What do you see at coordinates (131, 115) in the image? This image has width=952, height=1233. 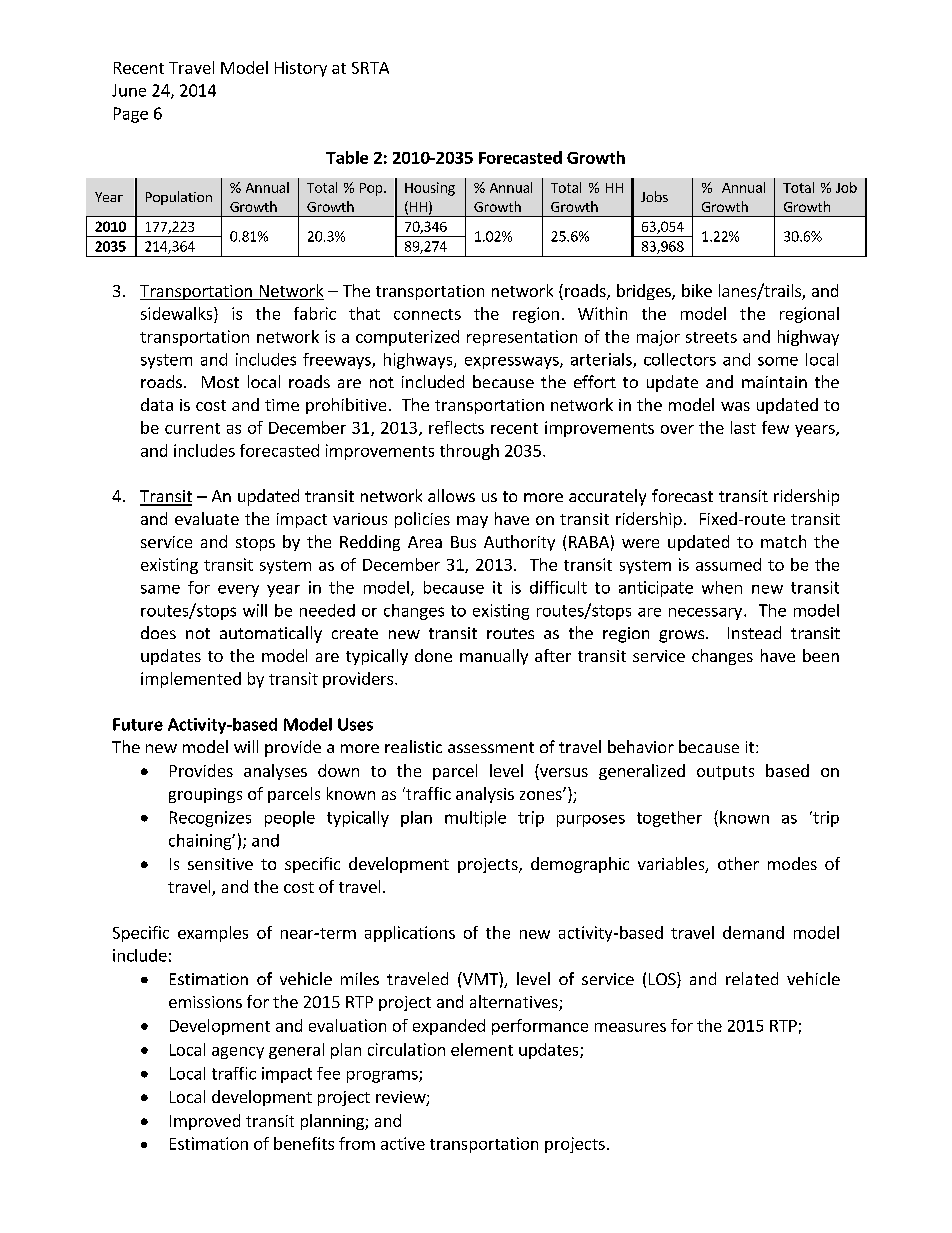 I see `Page` at bounding box center [131, 115].
